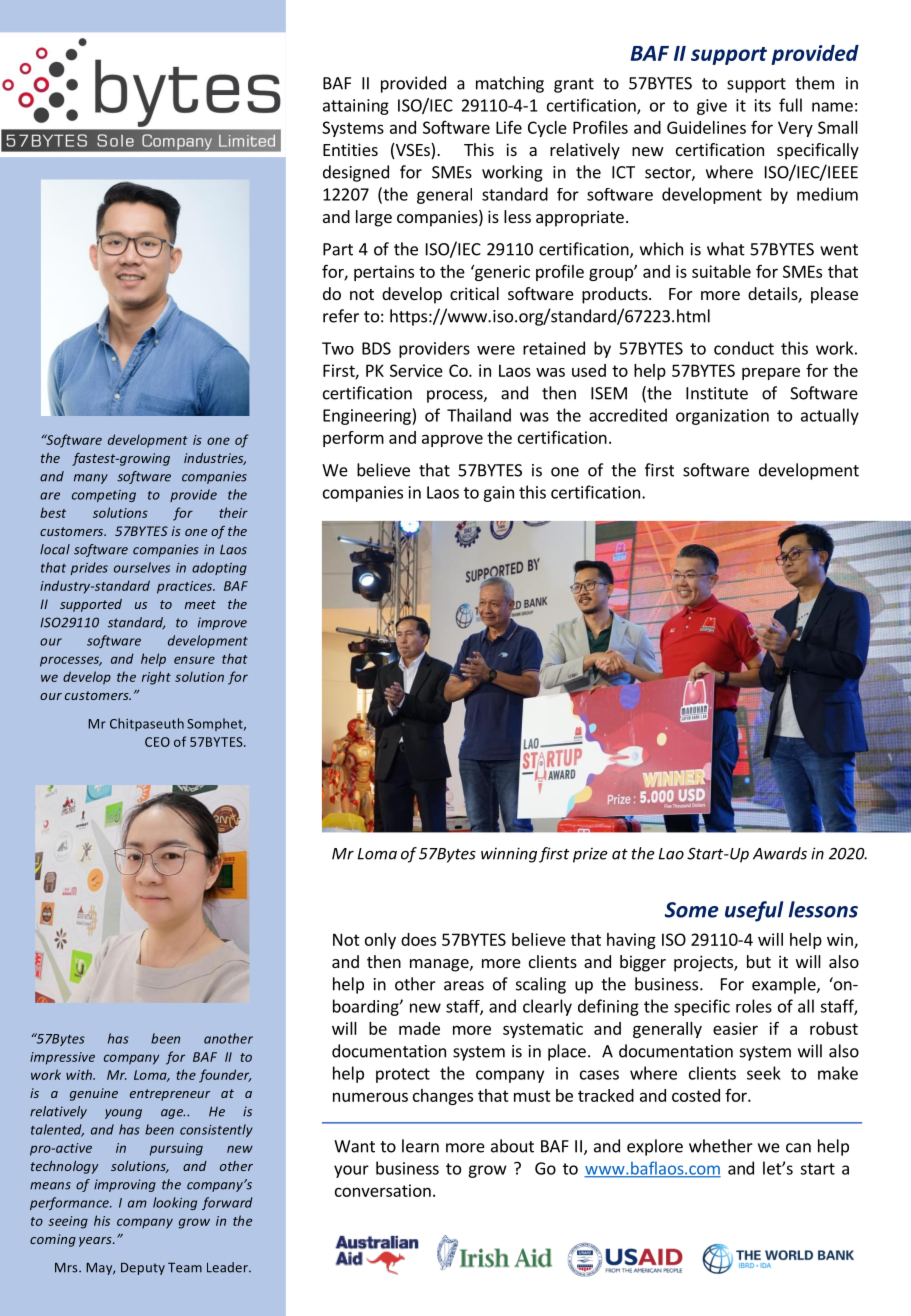  What do you see at coordinates (383, 1190) in the screenshot?
I see `conversation` at bounding box center [383, 1190].
